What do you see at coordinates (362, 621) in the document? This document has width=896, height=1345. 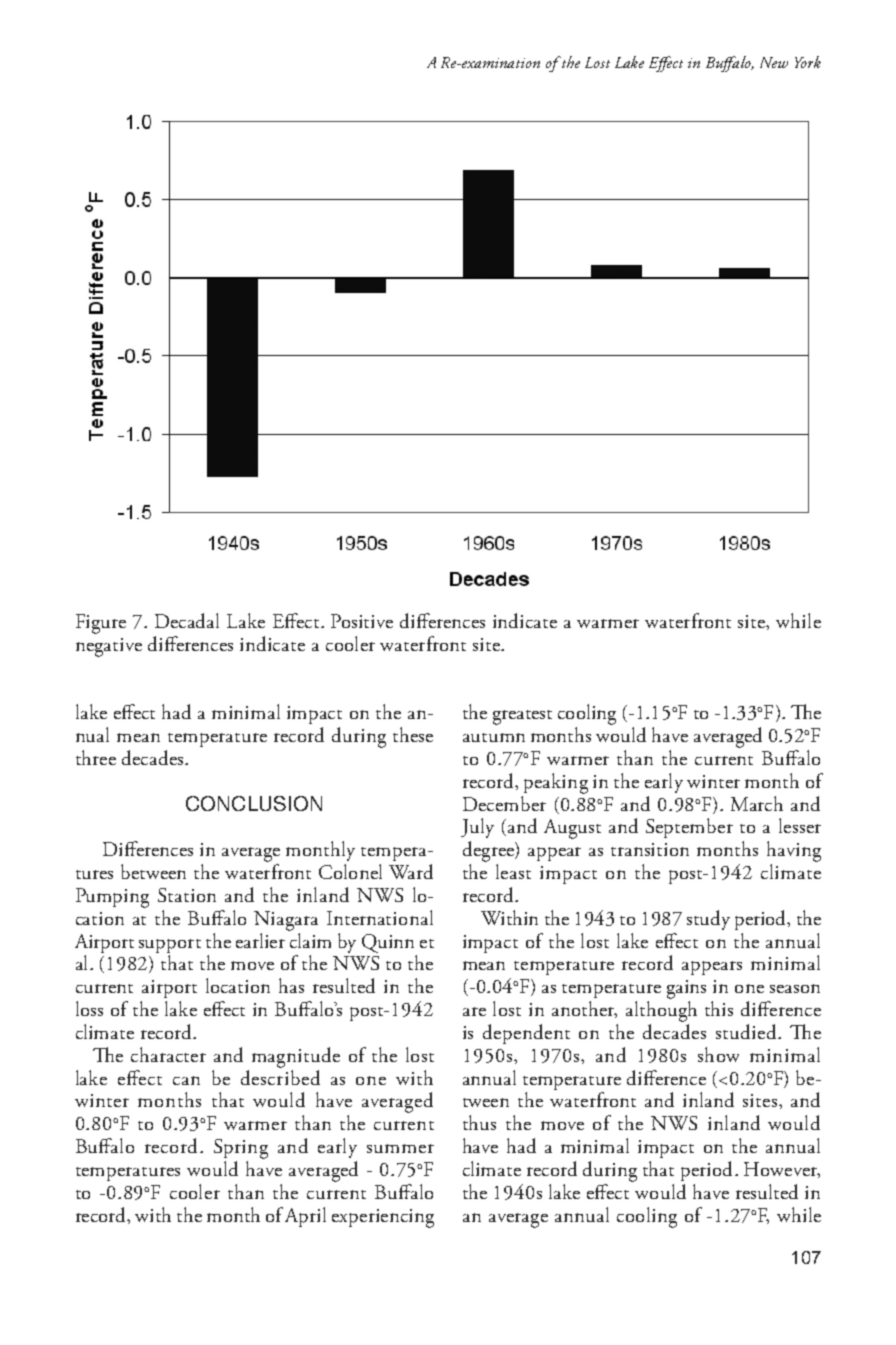 I see `Positive` at bounding box center [362, 621].
